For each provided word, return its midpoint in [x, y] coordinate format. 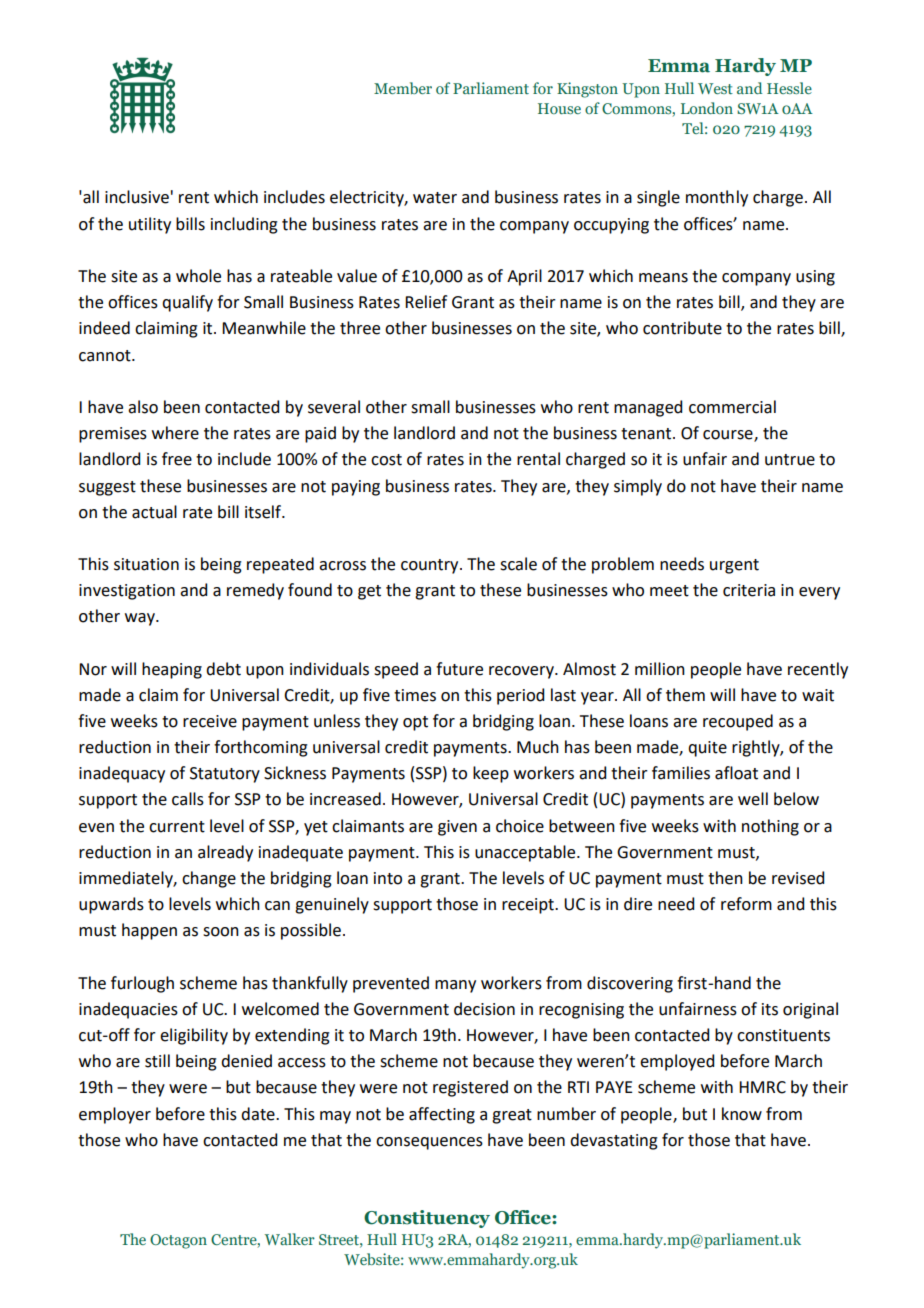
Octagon [178, 1241]
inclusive [137, 197]
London [707, 108]
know [742, 1114]
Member [403, 88]
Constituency [427, 1219]
